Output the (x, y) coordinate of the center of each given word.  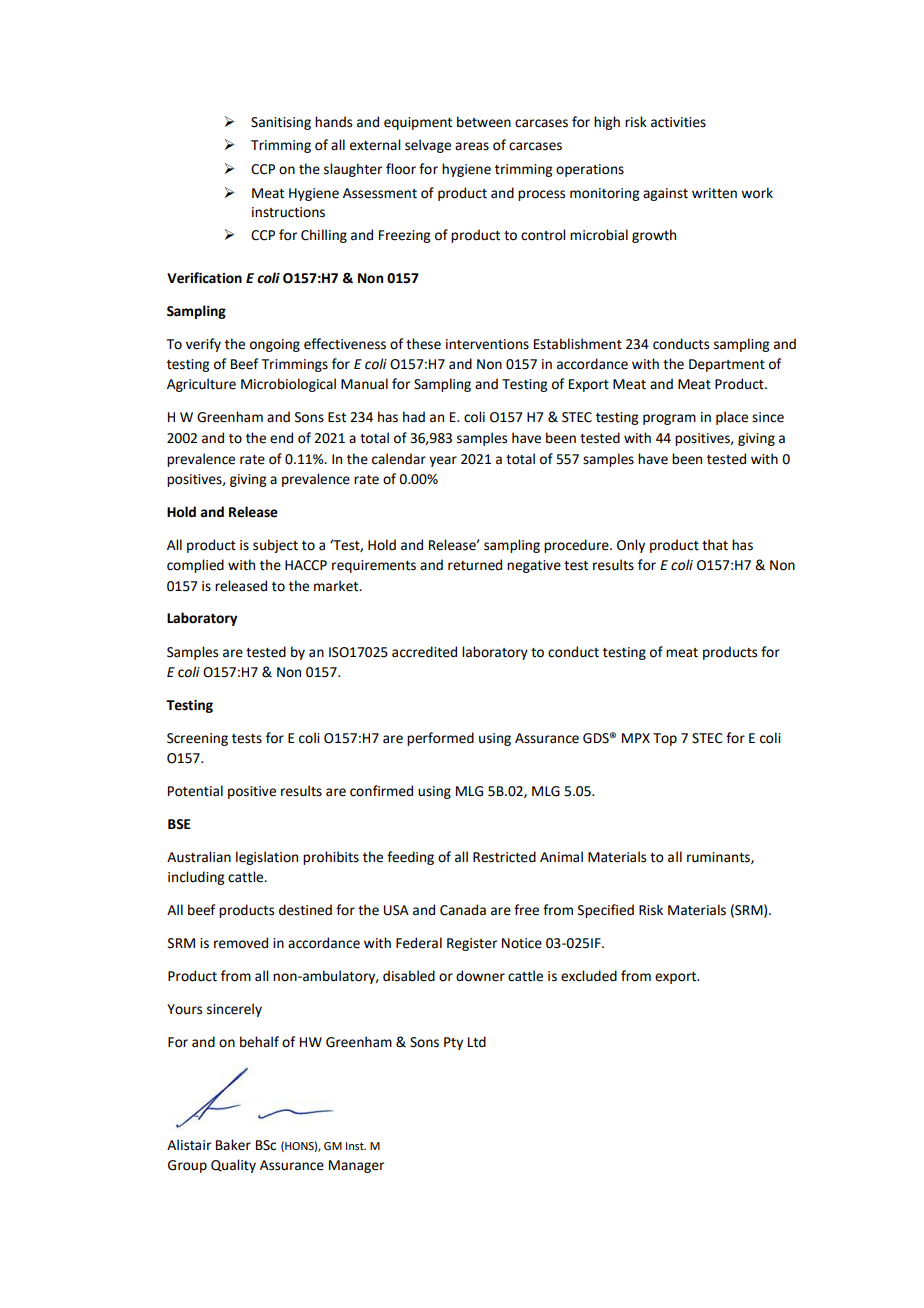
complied (195, 566)
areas (472, 146)
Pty (453, 1043)
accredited (424, 652)
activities (678, 122)
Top (665, 739)
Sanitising (281, 123)
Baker (233, 1145)
